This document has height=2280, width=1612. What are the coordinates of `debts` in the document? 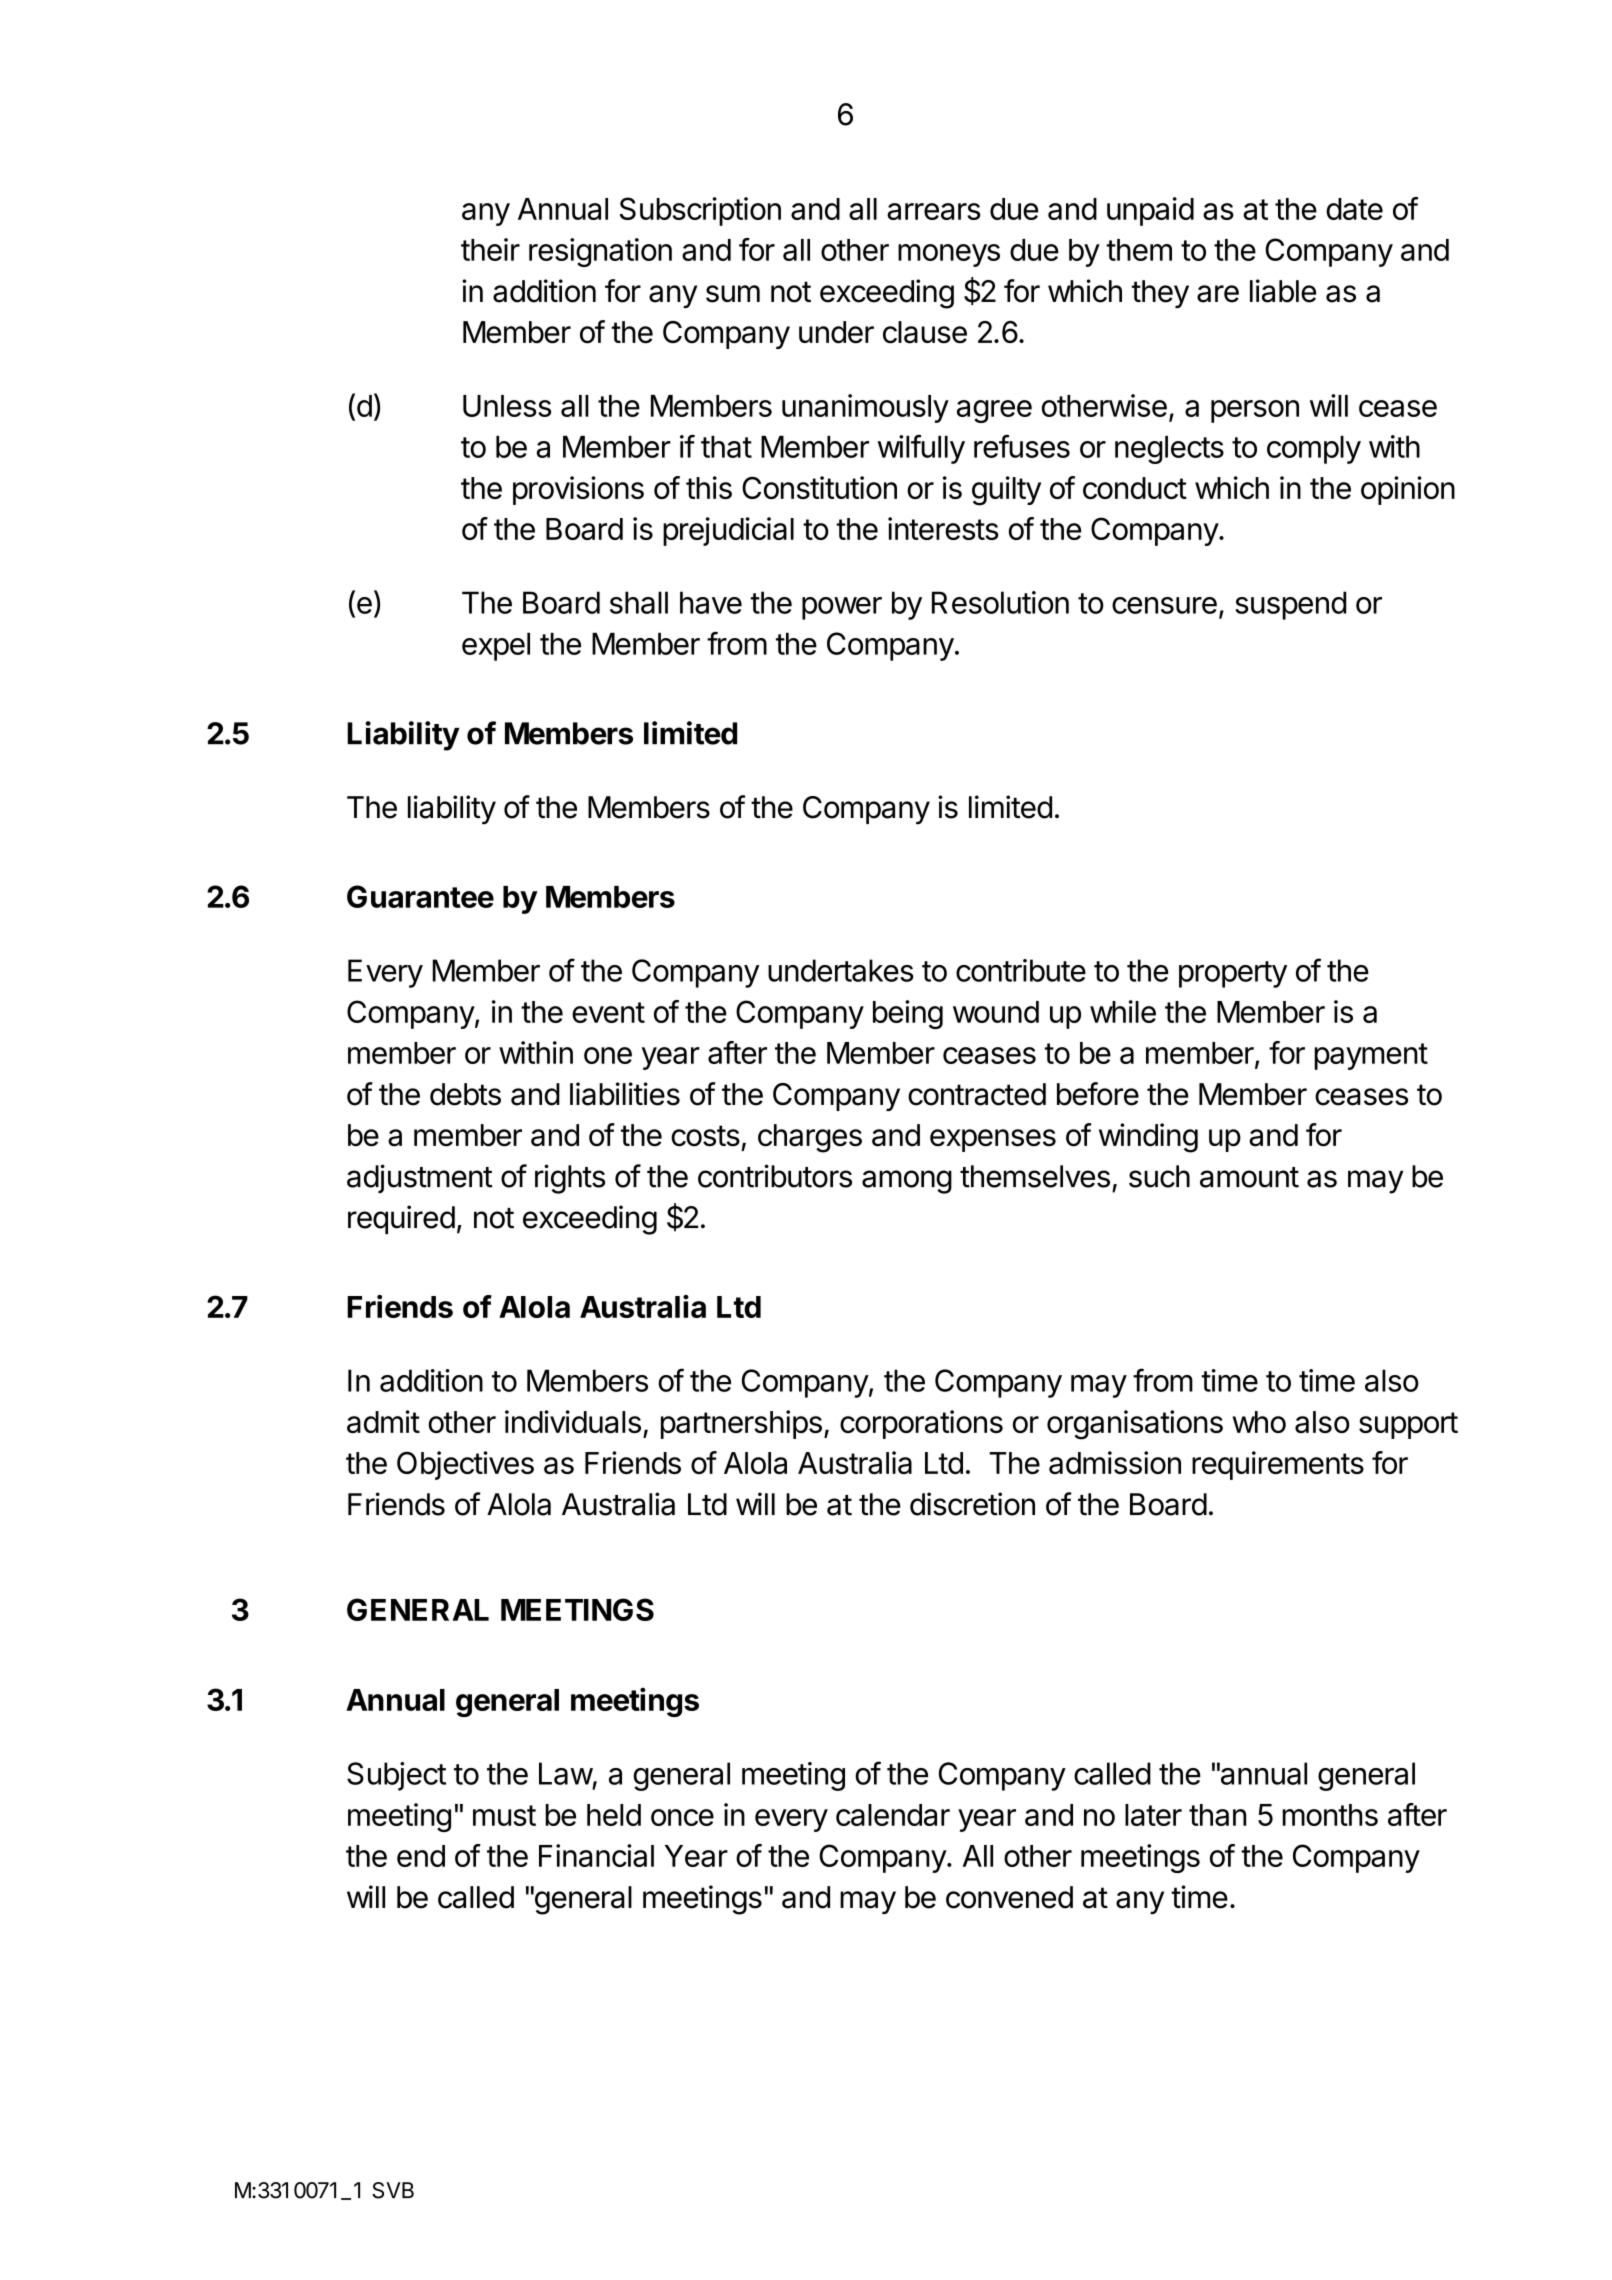 It's located at (465, 1094).
